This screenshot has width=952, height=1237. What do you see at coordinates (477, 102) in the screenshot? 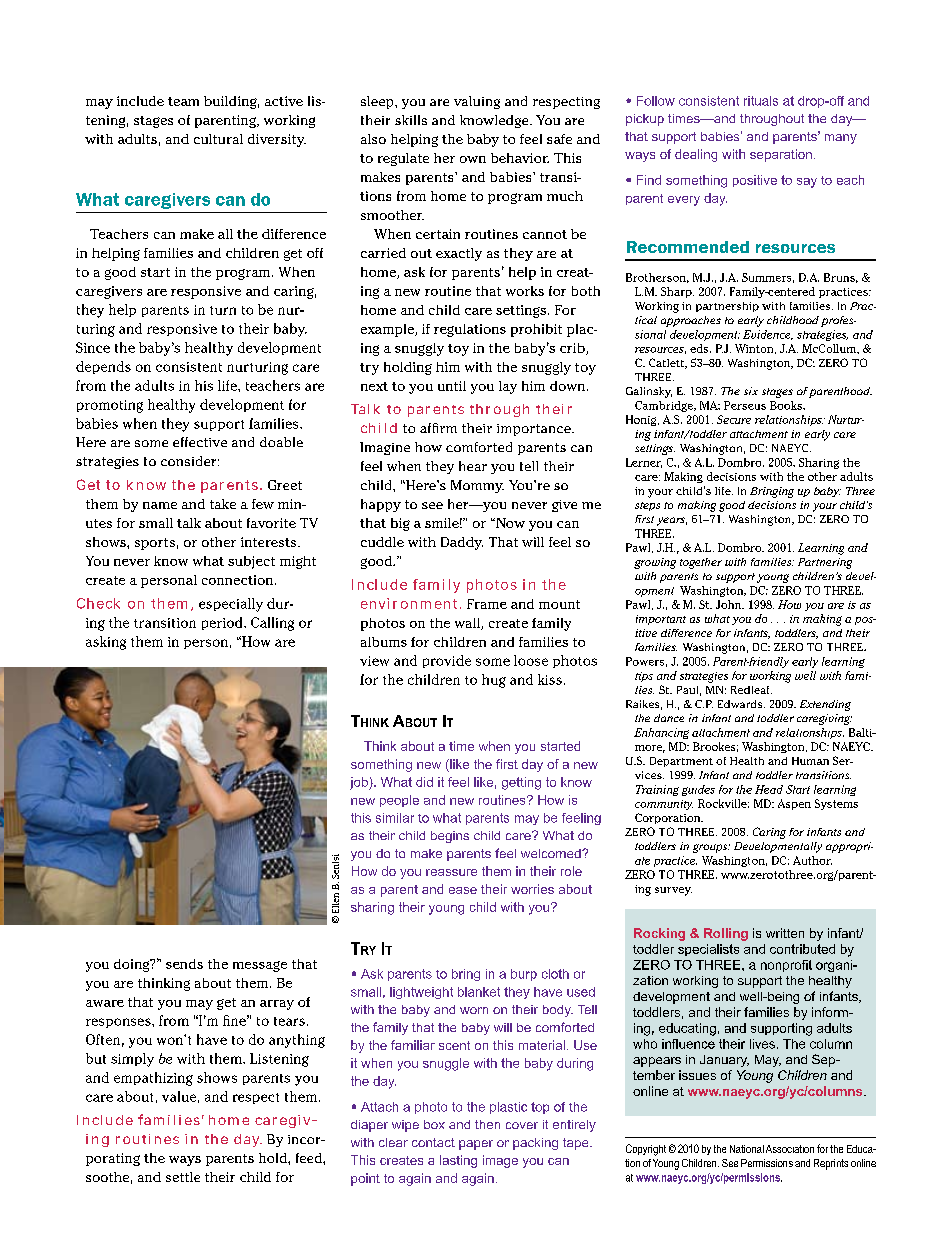
I see `valuing` at bounding box center [477, 102].
